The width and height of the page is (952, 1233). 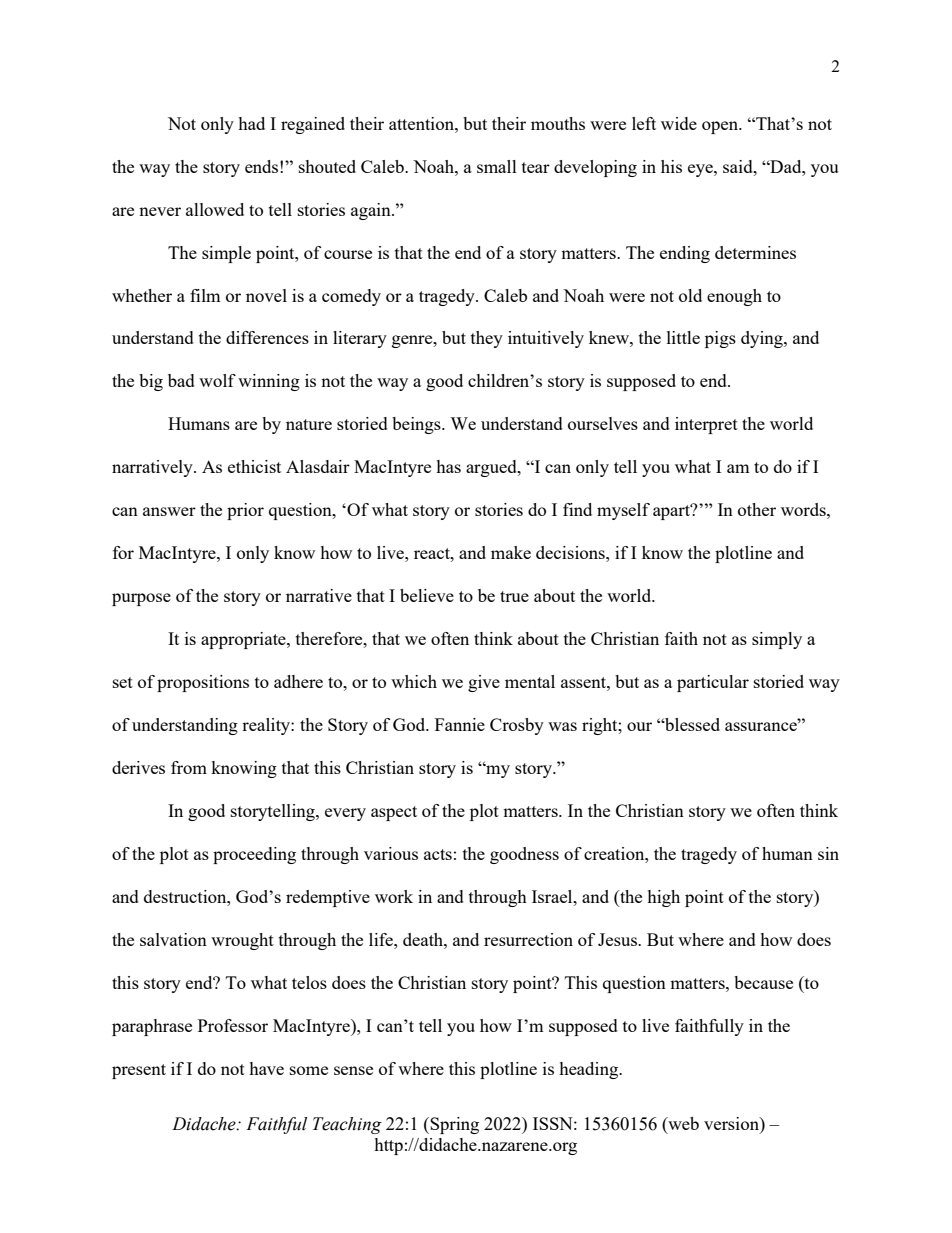 I want to click on acts, so click(x=438, y=854).
